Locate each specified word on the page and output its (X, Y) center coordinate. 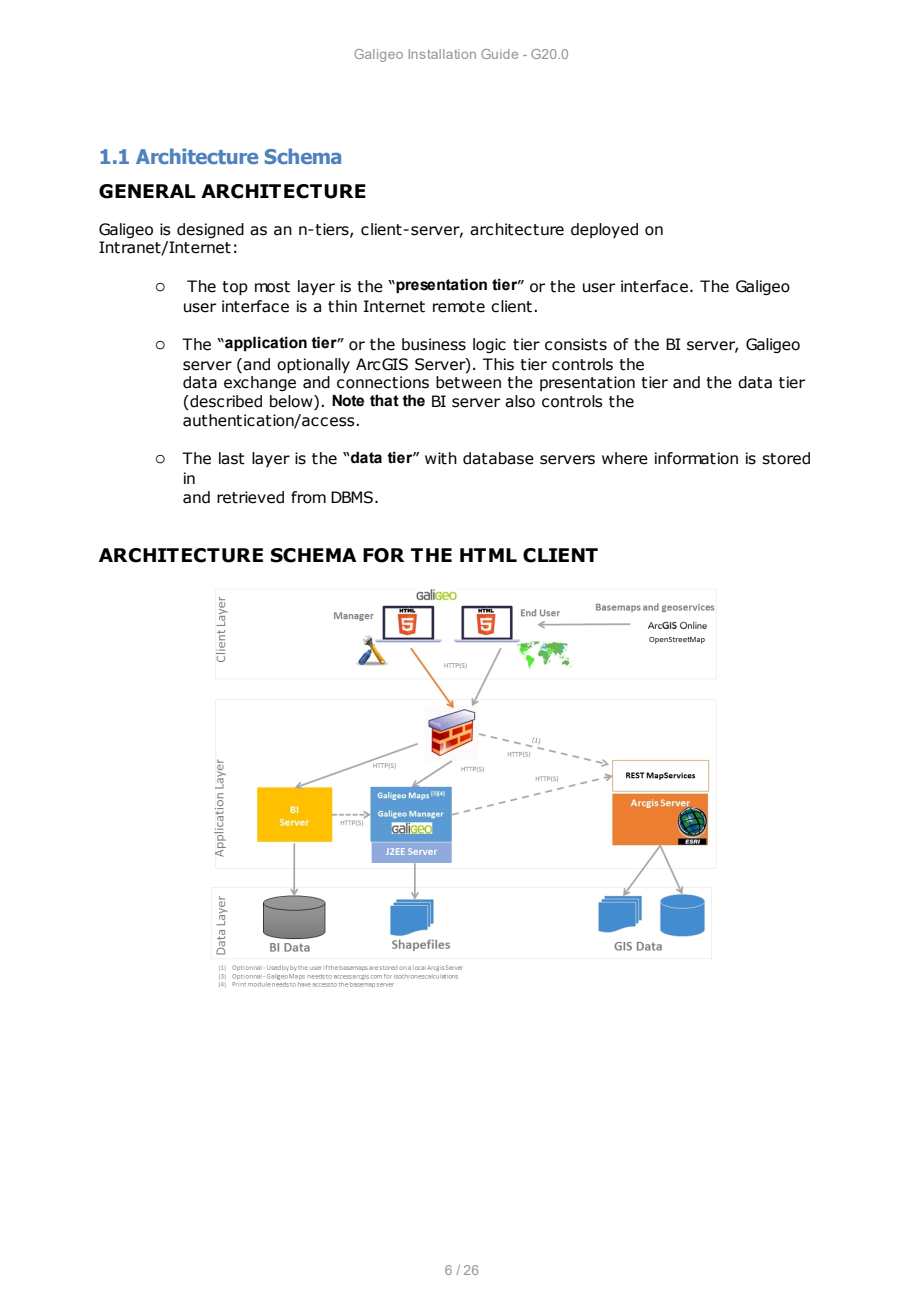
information (696, 458)
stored (786, 458)
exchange (260, 383)
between (468, 382)
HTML (488, 555)
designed (210, 230)
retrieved (250, 497)
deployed (604, 230)
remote (459, 307)
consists (576, 344)
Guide (499, 54)
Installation (442, 54)
